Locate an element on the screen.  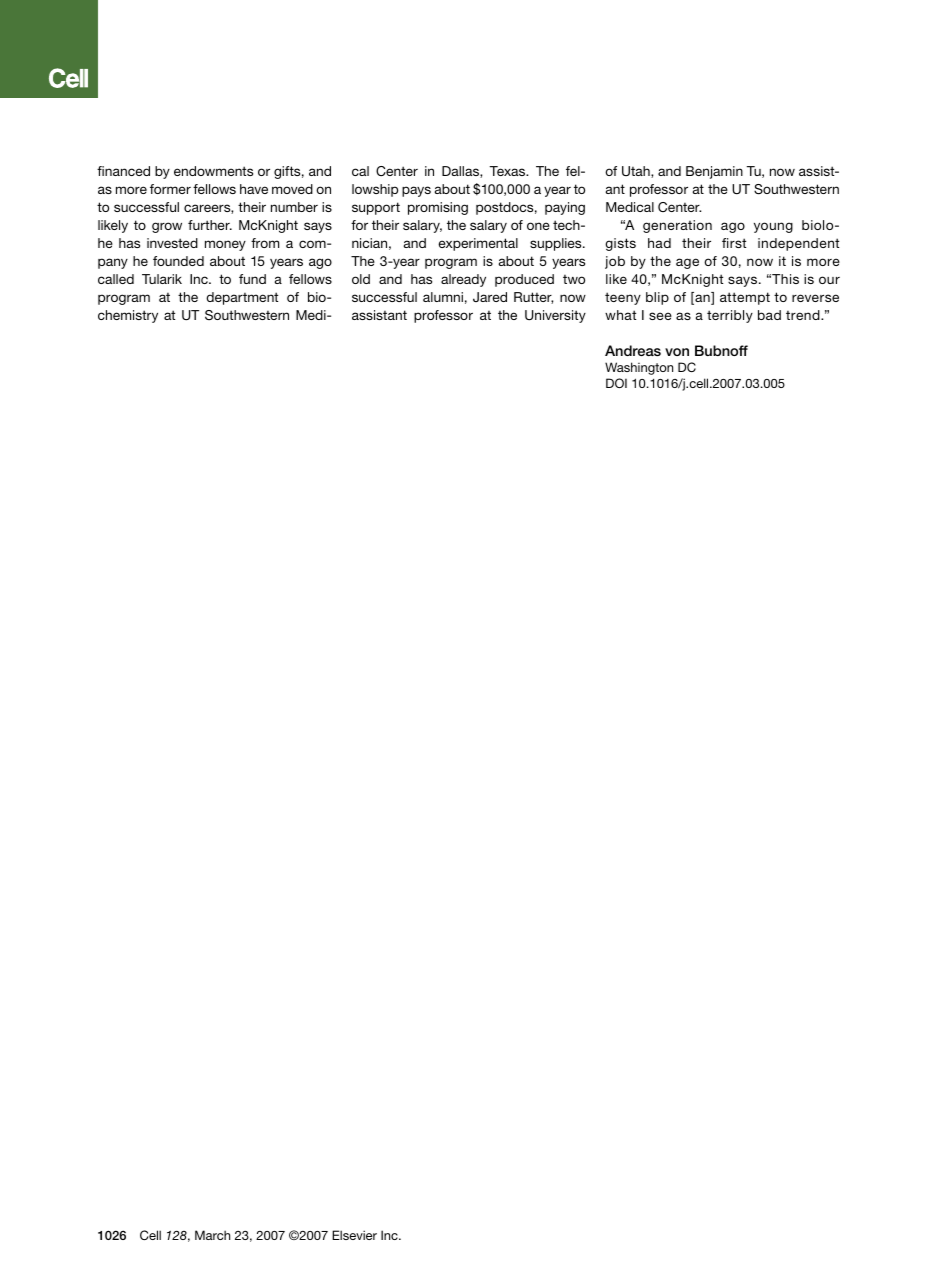
University is located at coordinates (555, 316).
